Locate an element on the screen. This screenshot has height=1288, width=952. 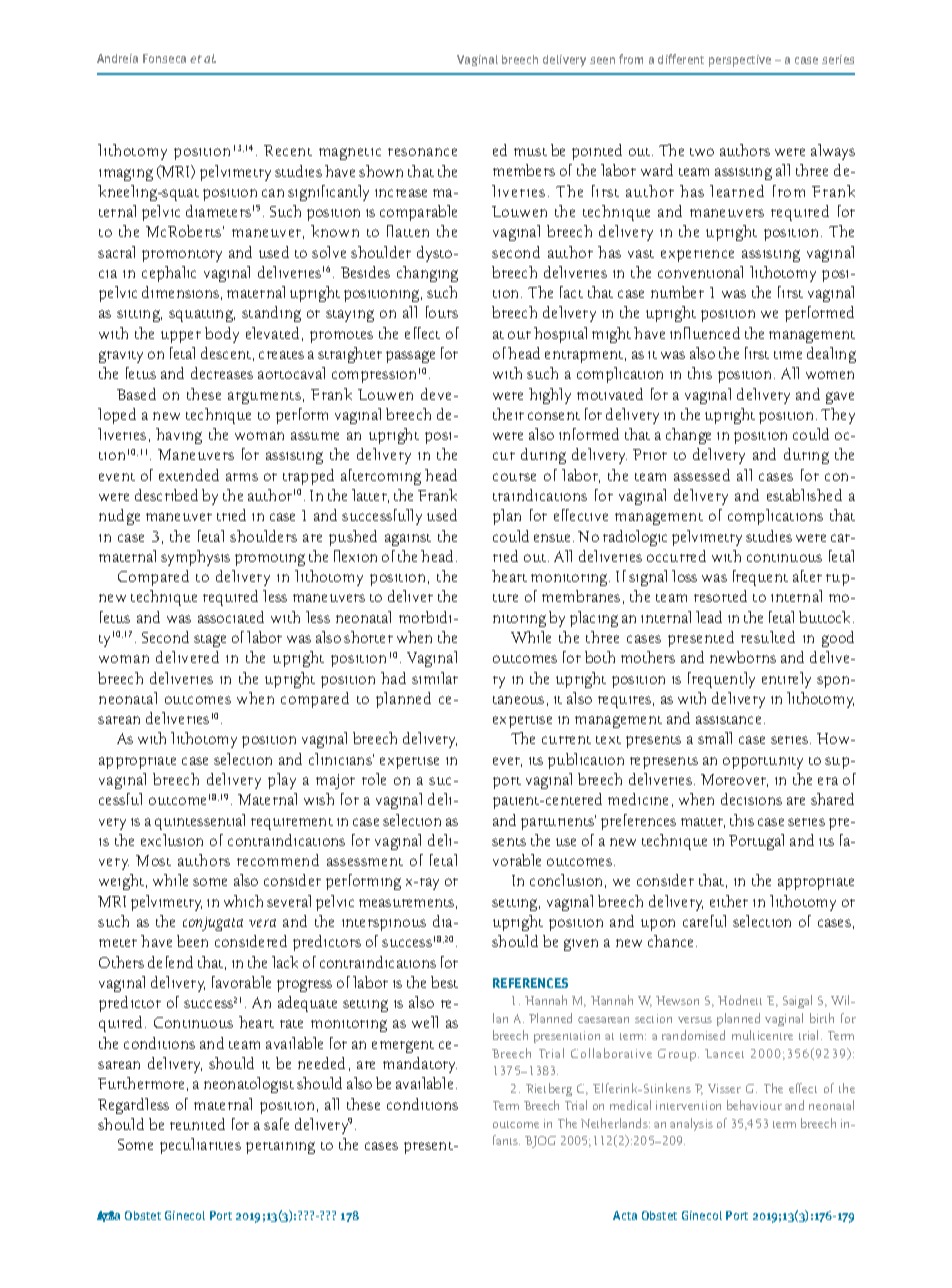
Fonseca is located at coordinates (164, 58).
